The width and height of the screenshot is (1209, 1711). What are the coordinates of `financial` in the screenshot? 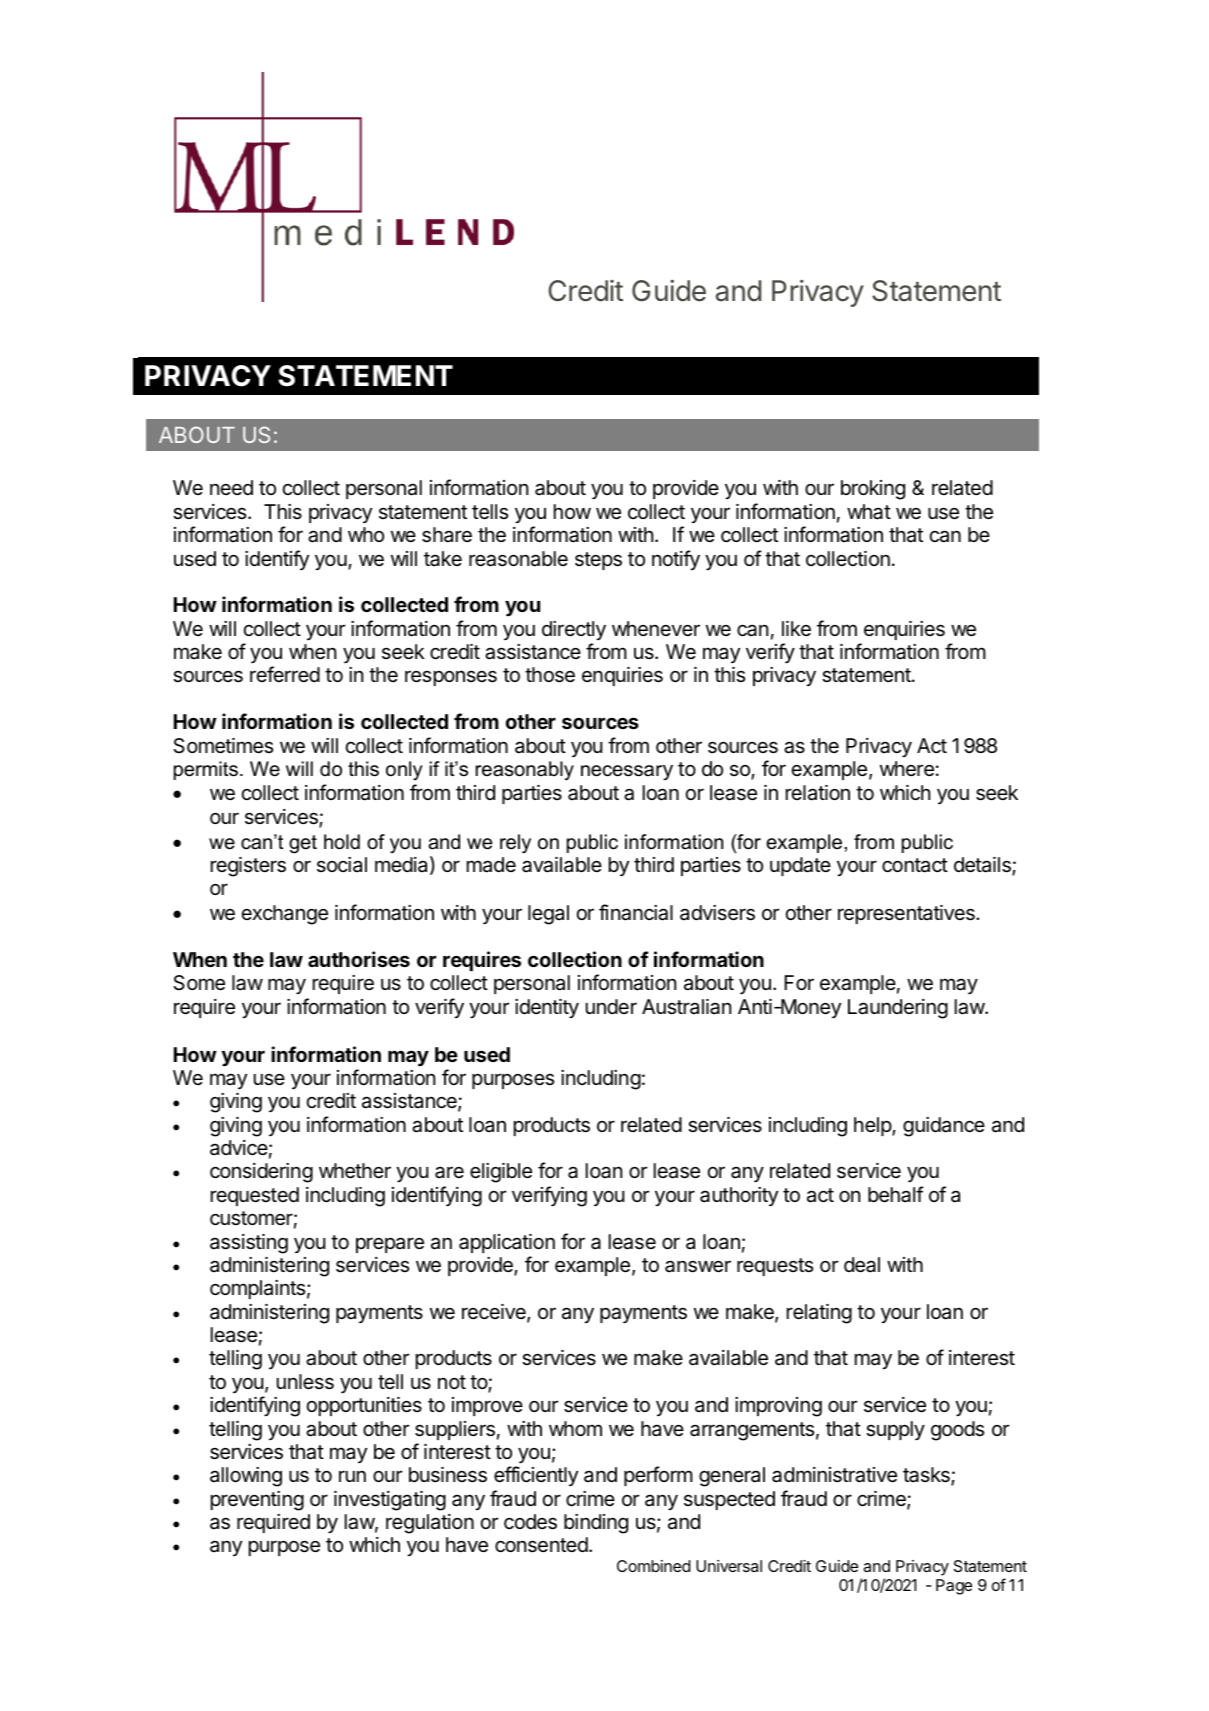 It's located at (636, 912).
